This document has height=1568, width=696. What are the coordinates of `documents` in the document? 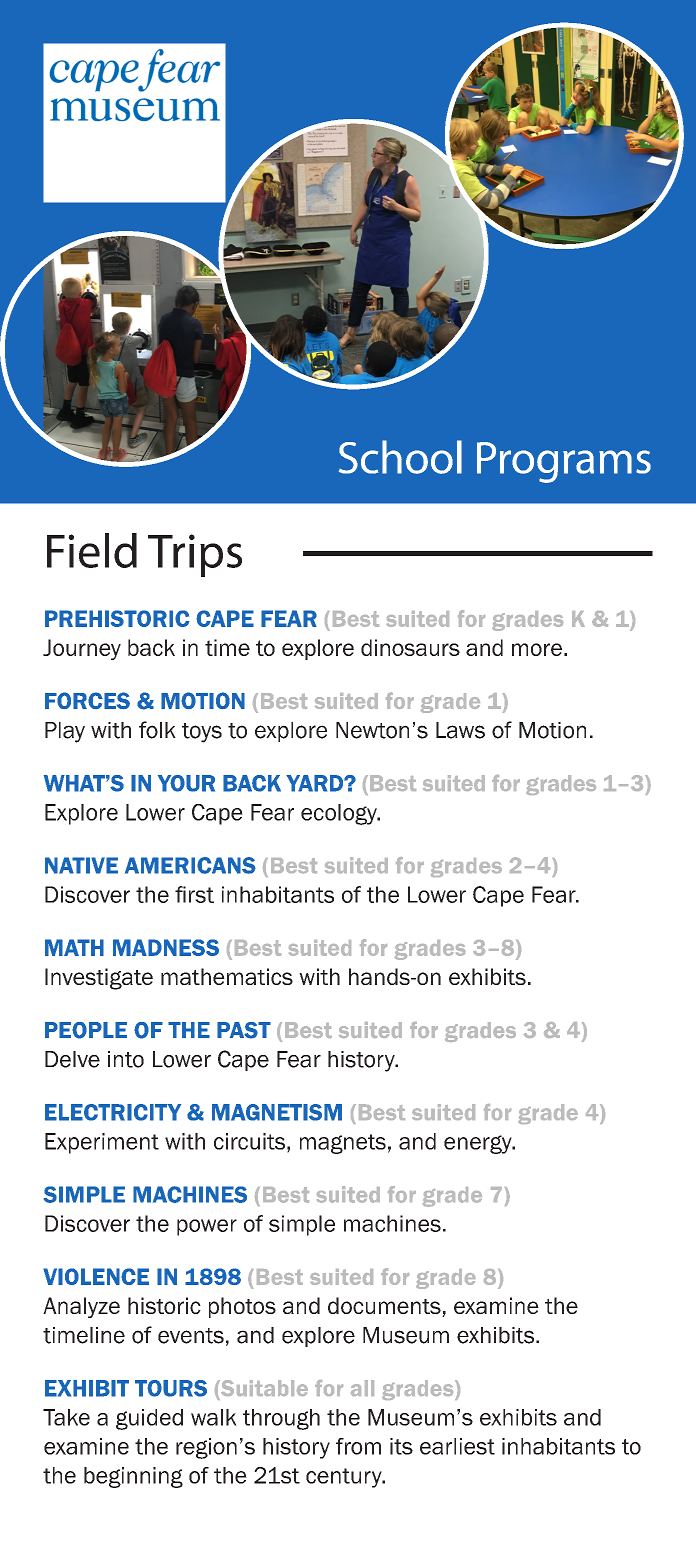 It's located at (385, 1307).
